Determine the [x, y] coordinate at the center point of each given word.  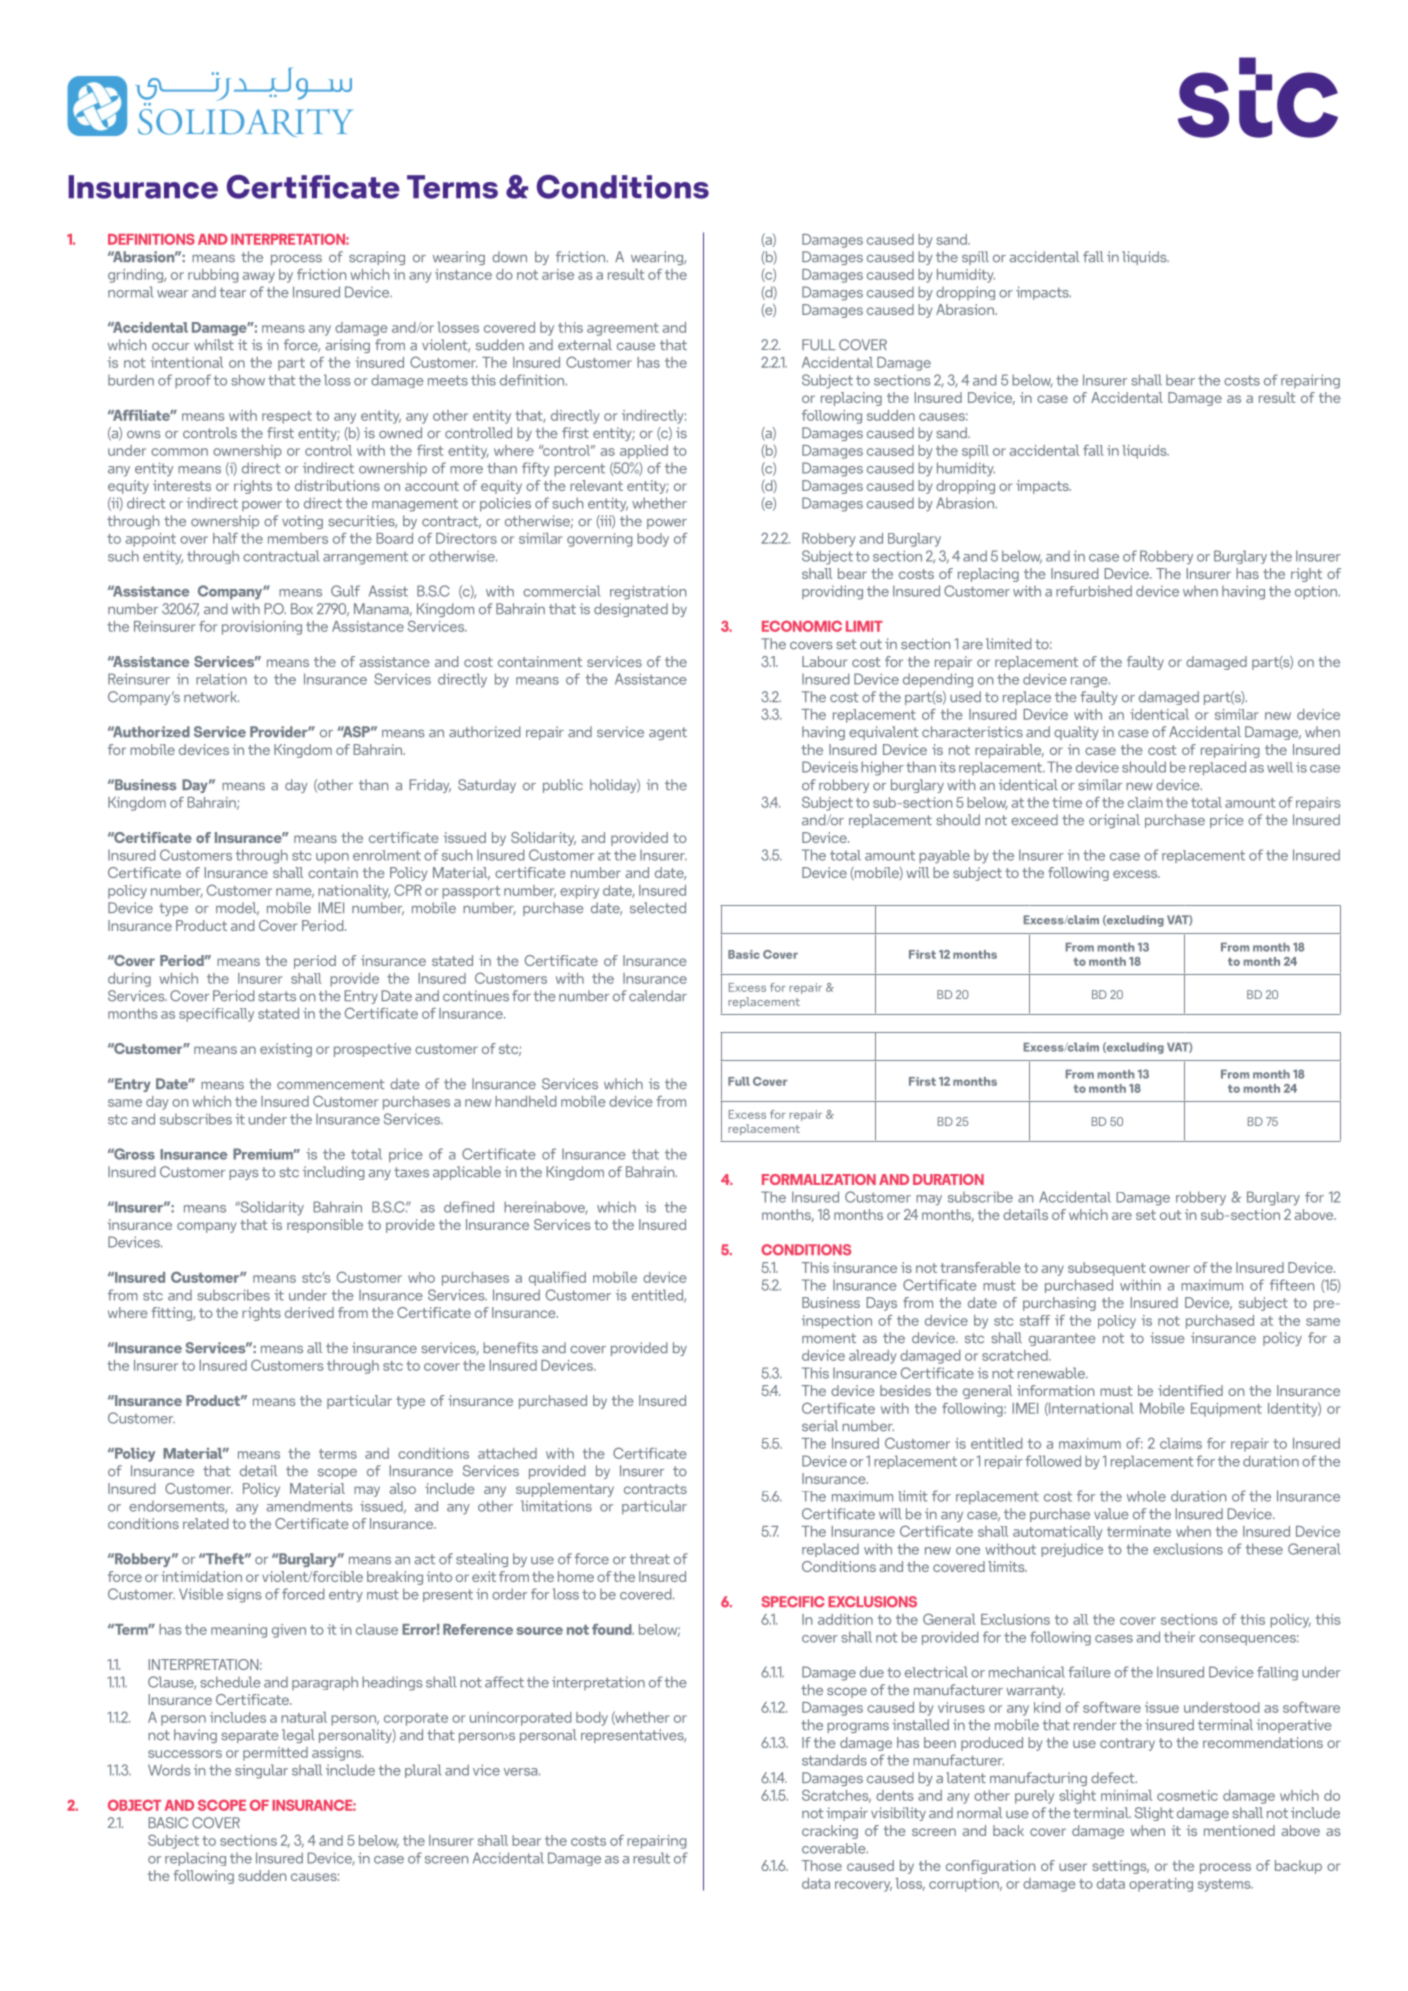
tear [233, 292]
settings [1120, 1867]
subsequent [1107, 1269]
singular [261, 1771]
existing [286, 1050]
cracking [830, 1832]
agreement [623, 329]
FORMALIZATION [819, 1179]
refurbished [1094, 591]
